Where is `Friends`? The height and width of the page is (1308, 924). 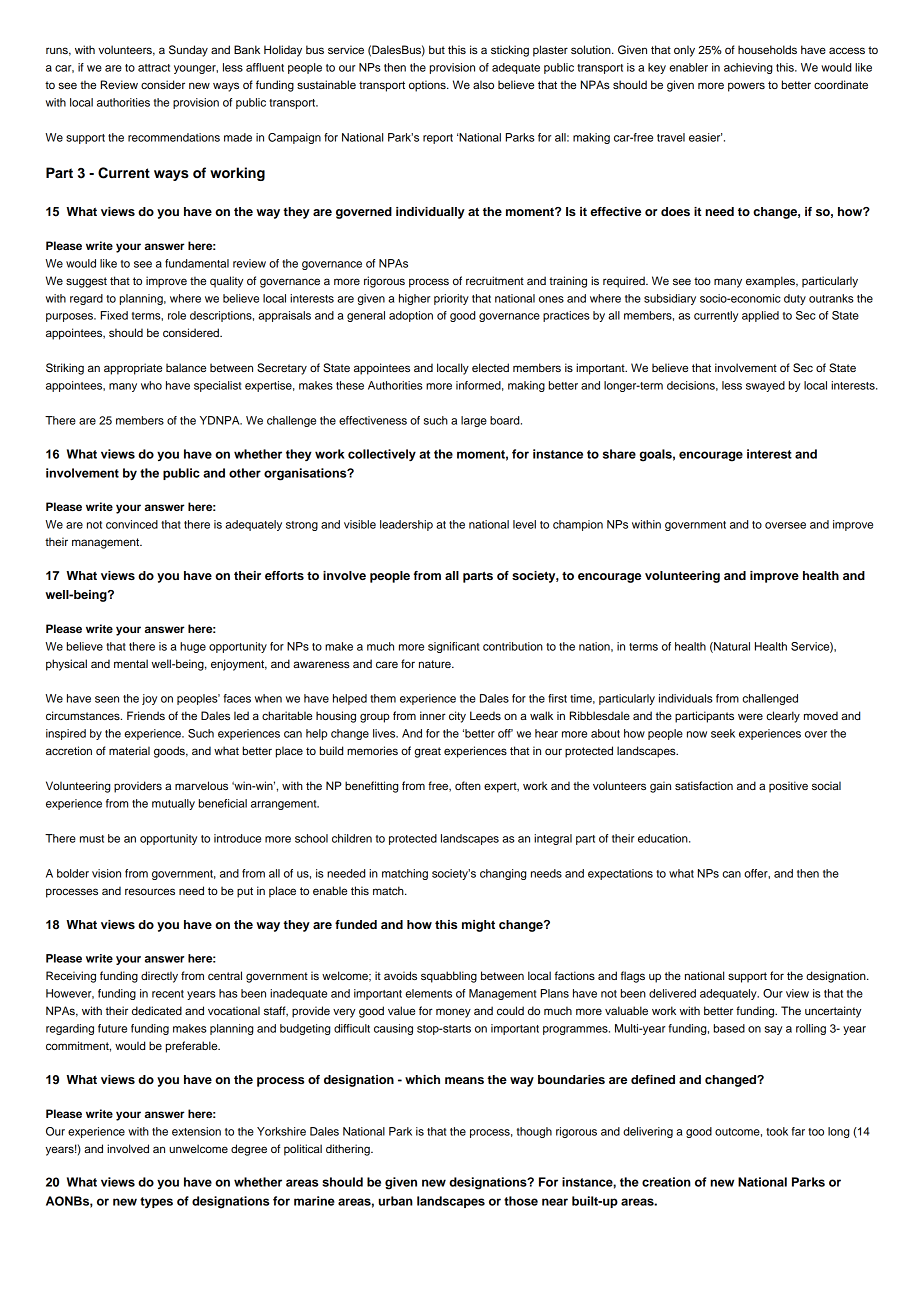
Friends is located at coordinates (146, 715).
